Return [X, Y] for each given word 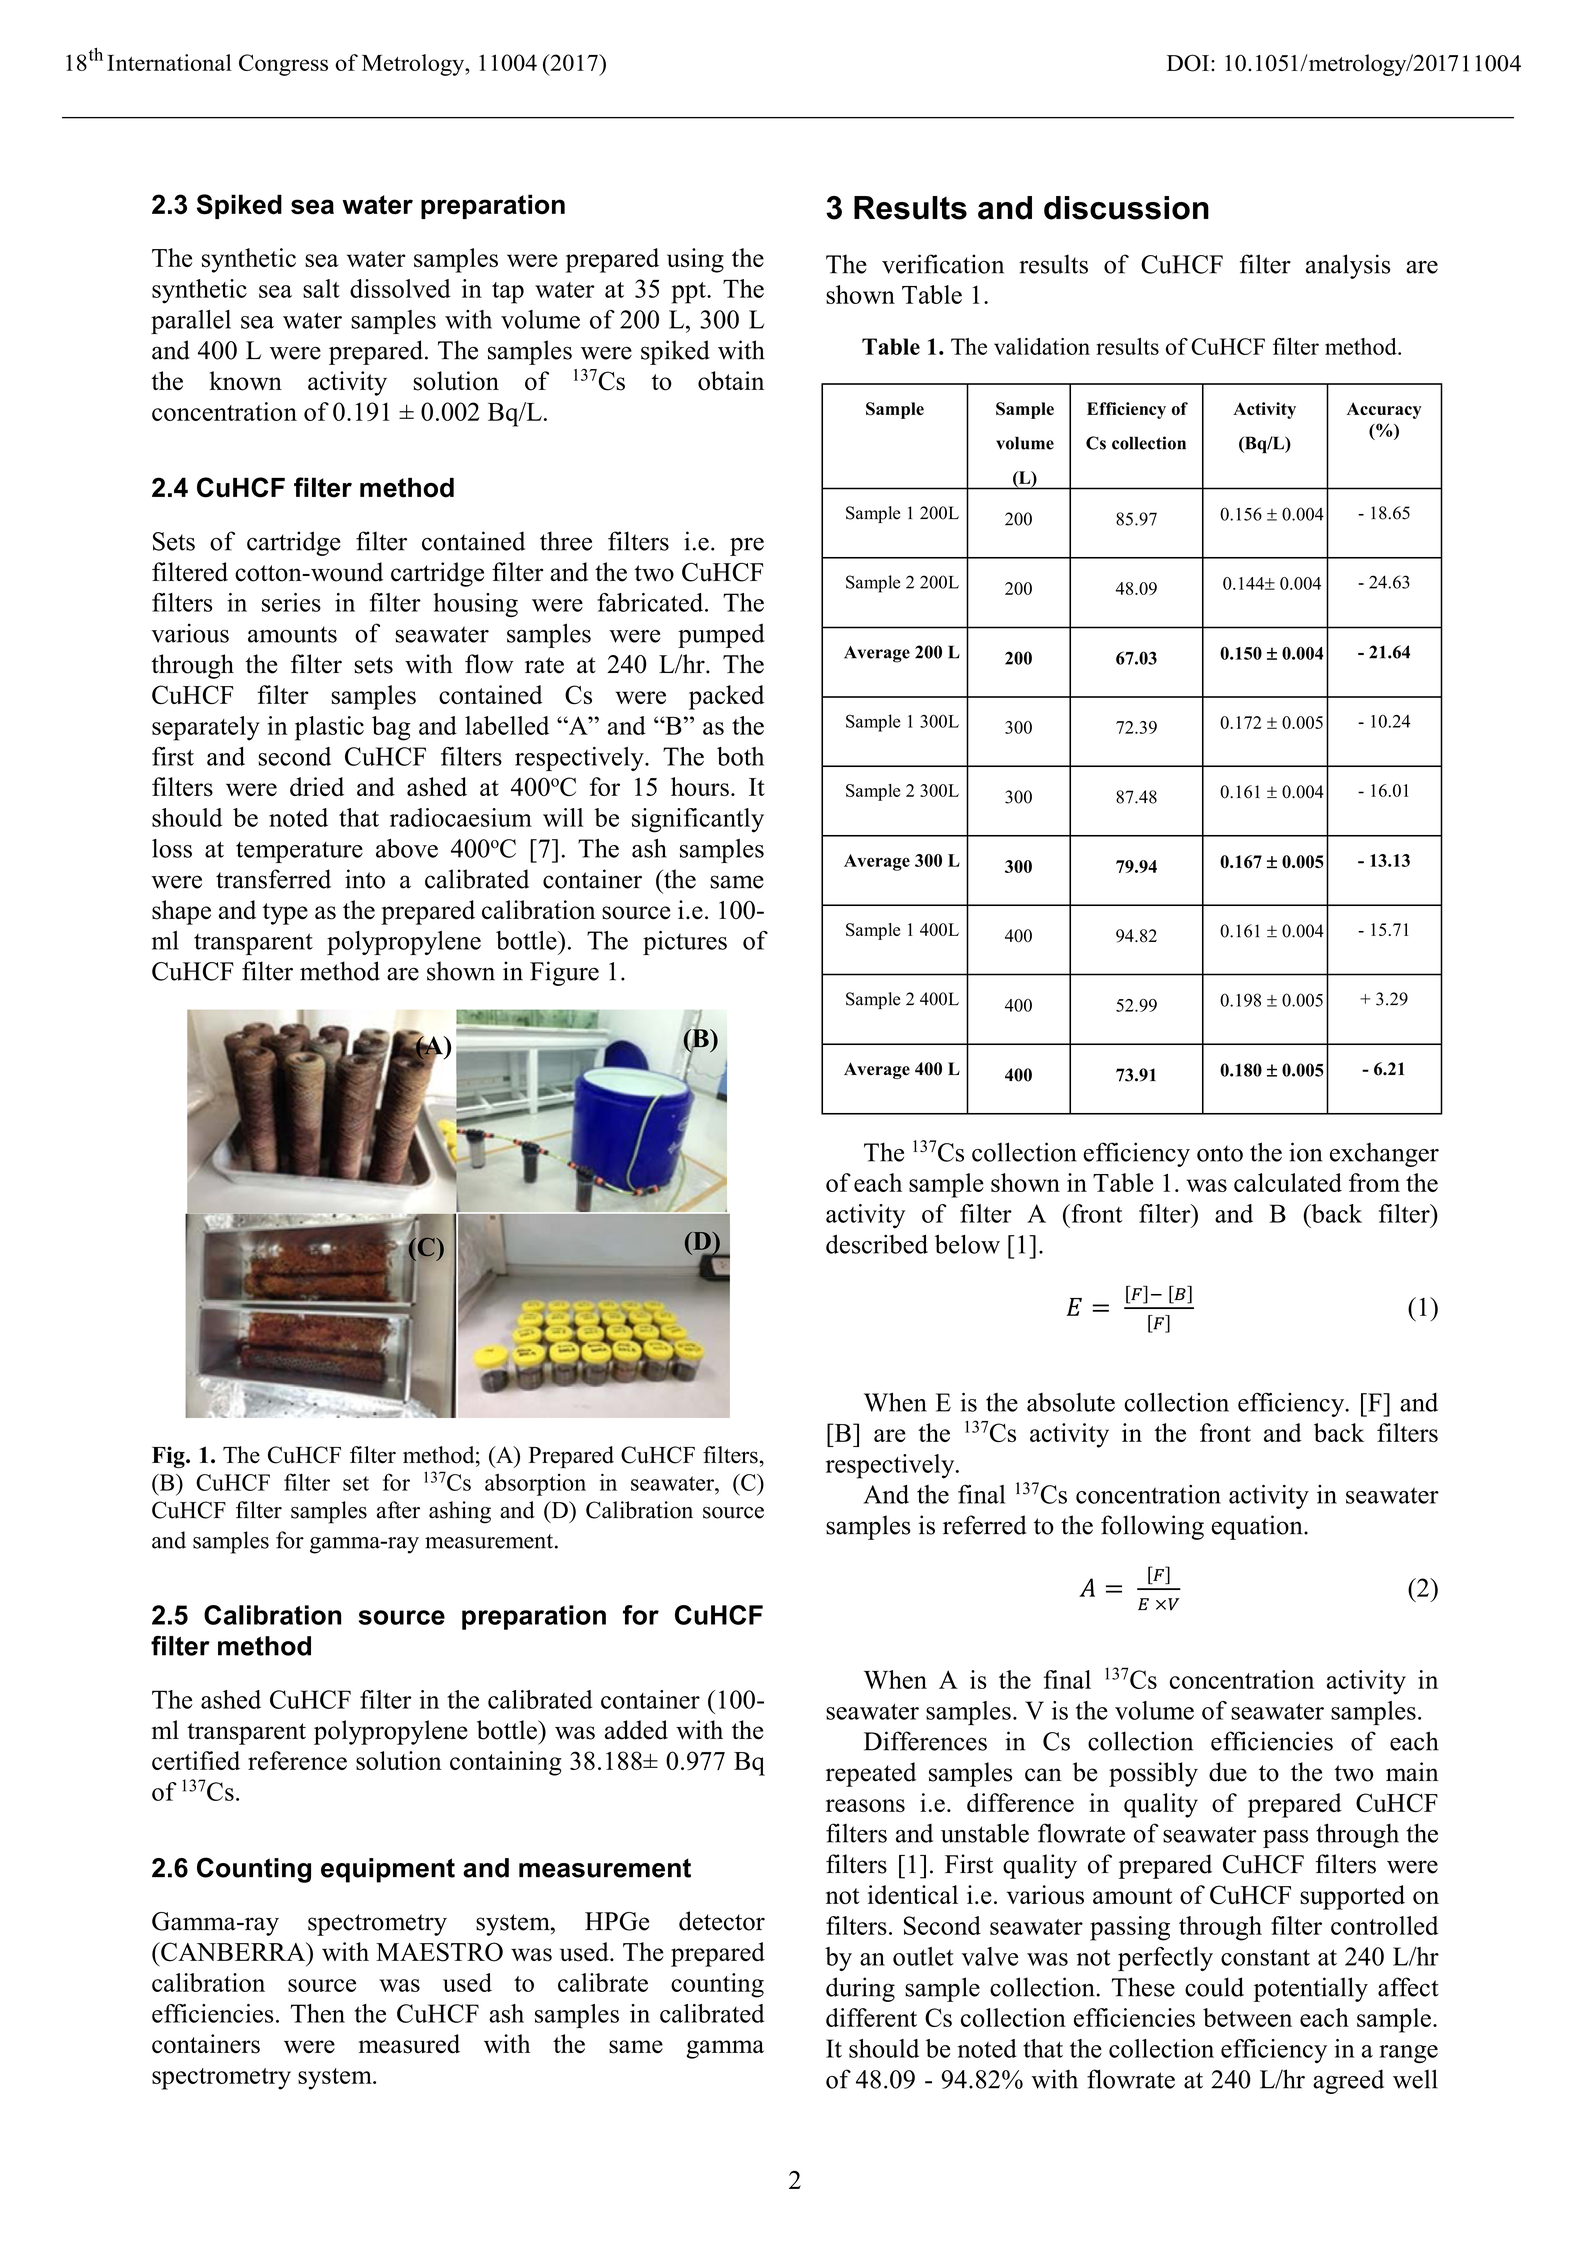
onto [1220, 1153]
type [285, 914]
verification [943, 264]
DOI [1188, 63]
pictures [685, 943]
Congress [283, 65]
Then [318, 2013]
